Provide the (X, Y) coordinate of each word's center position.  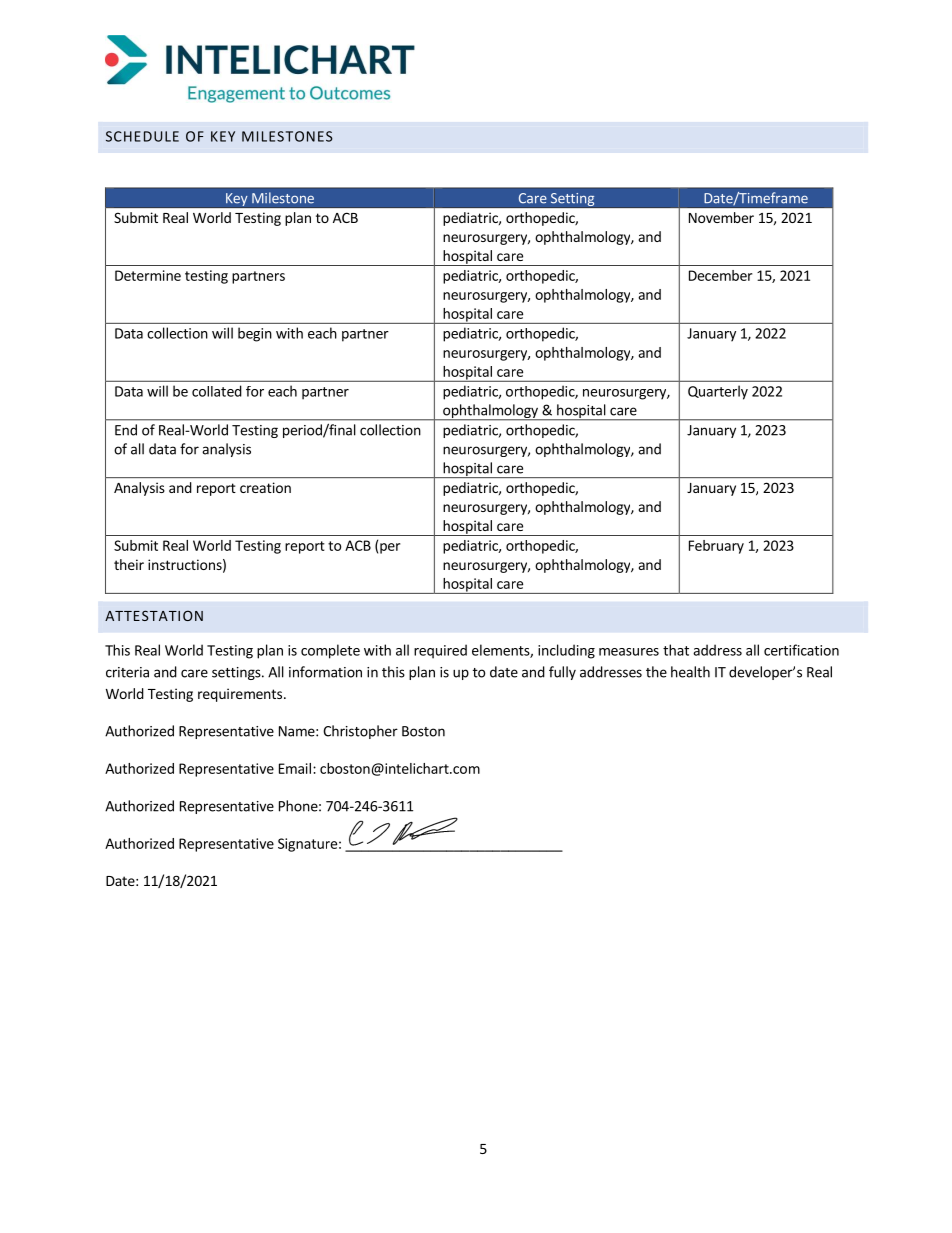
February (716, 547)
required (440, 651)
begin (255, 334)
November (721, 217)
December (720, 275)
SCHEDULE (142, 136)
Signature (307, 845)
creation (265, 487)
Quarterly (718, 392)
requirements (240, 695)
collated (217, 391)
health (690, 672)
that (676, 650)
